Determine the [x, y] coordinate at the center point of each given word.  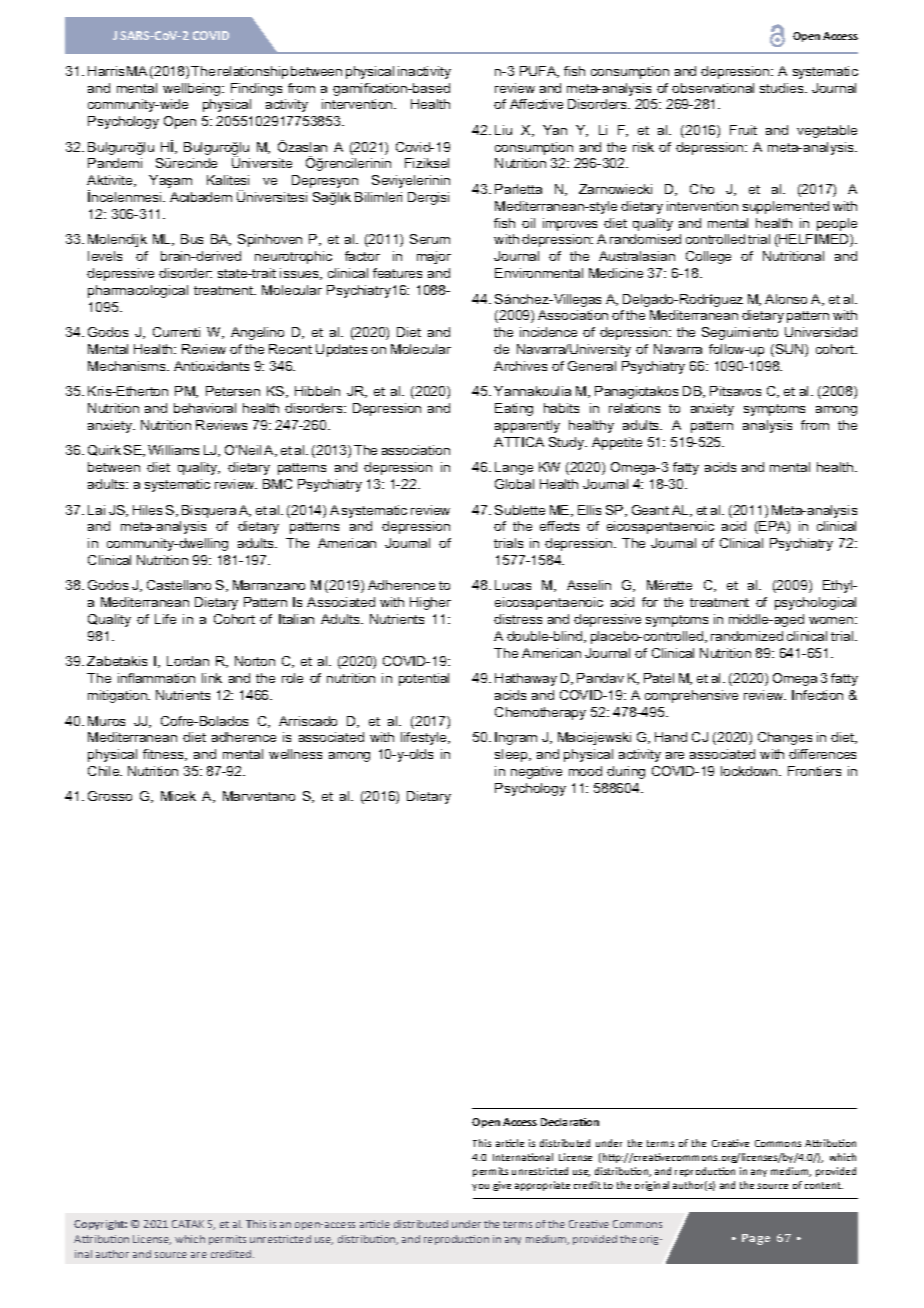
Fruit [743, 130]
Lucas [513, 585]
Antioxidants [211, 366]
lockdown [750, 771]
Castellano [179, 585]
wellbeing [193, 89]
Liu [503, 130]
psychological [815, 603]
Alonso [786, 299]
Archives [520, 366]
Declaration [570, 1122]
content [824, 1185]
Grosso [110, 796]
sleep [512, 755]
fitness [164, 755]
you [480, 1187]
